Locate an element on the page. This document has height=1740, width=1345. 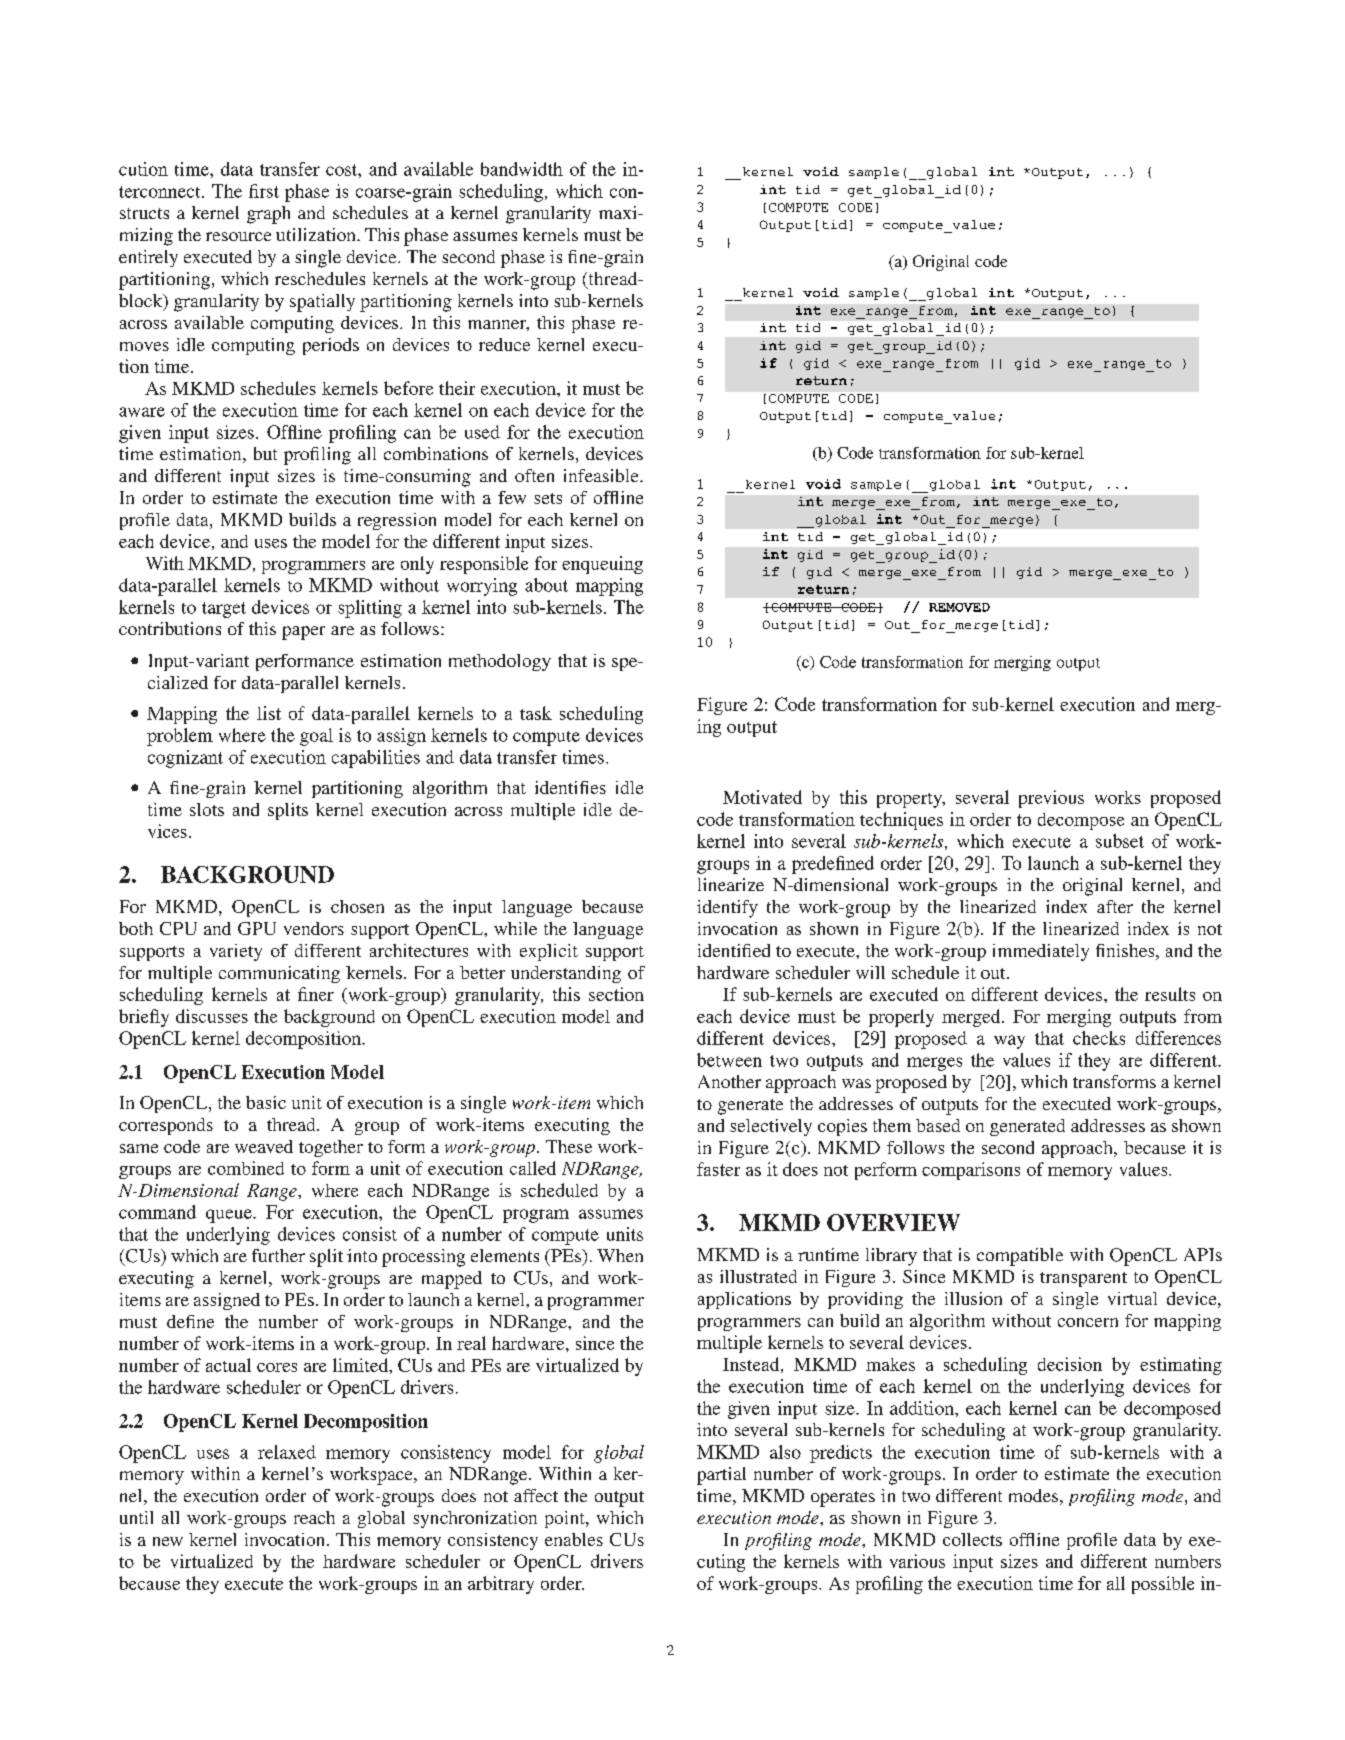
graph is located at coordinates (268, 215).
